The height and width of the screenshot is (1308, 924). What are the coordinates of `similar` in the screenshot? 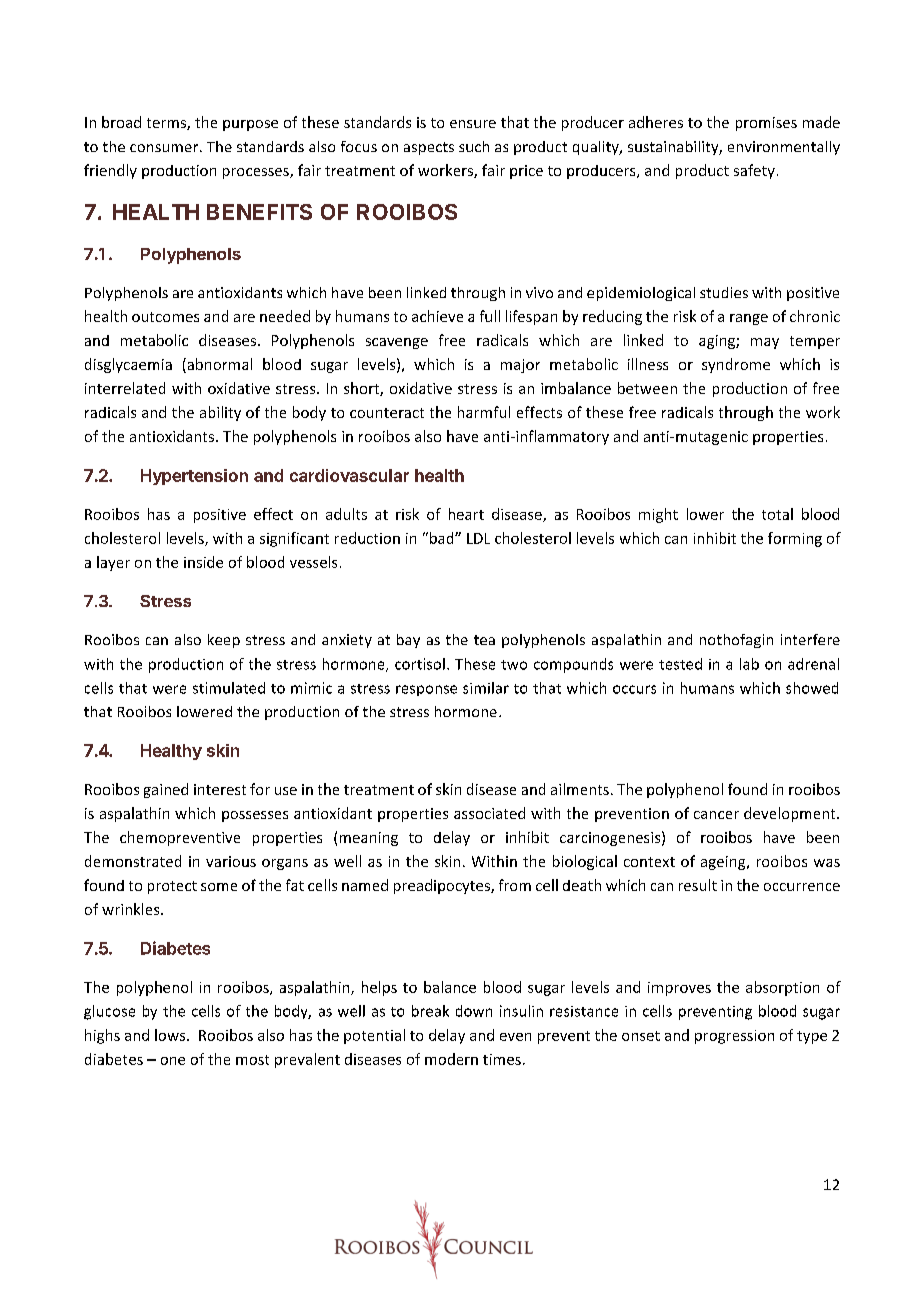 It's located at (486, 688).
